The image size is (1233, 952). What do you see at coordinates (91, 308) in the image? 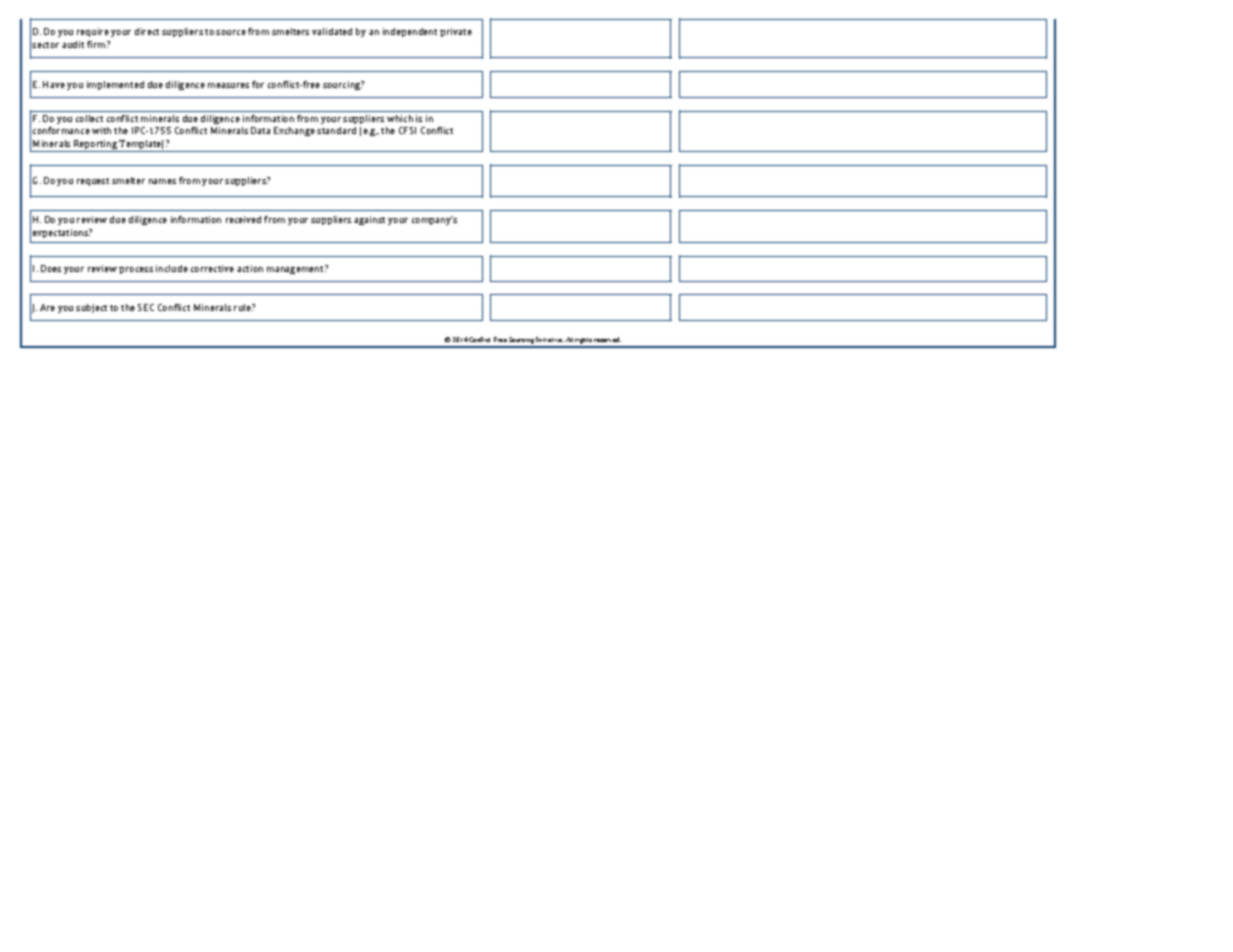
I see `subject` at bounding box center [91, 308].
